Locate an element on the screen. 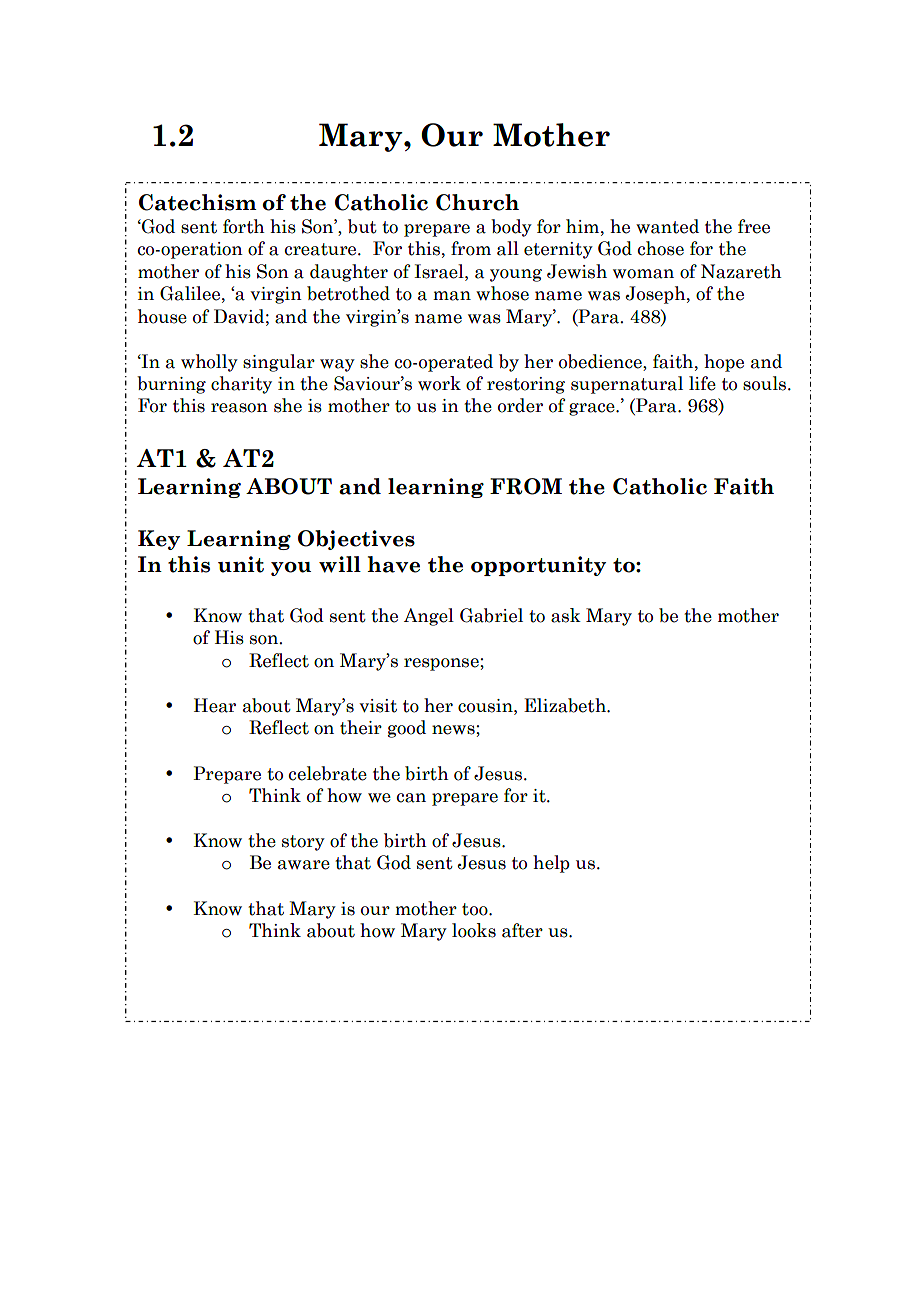 This screenshot has height=1308, width=924. news is located at coordinates (454, 730).
